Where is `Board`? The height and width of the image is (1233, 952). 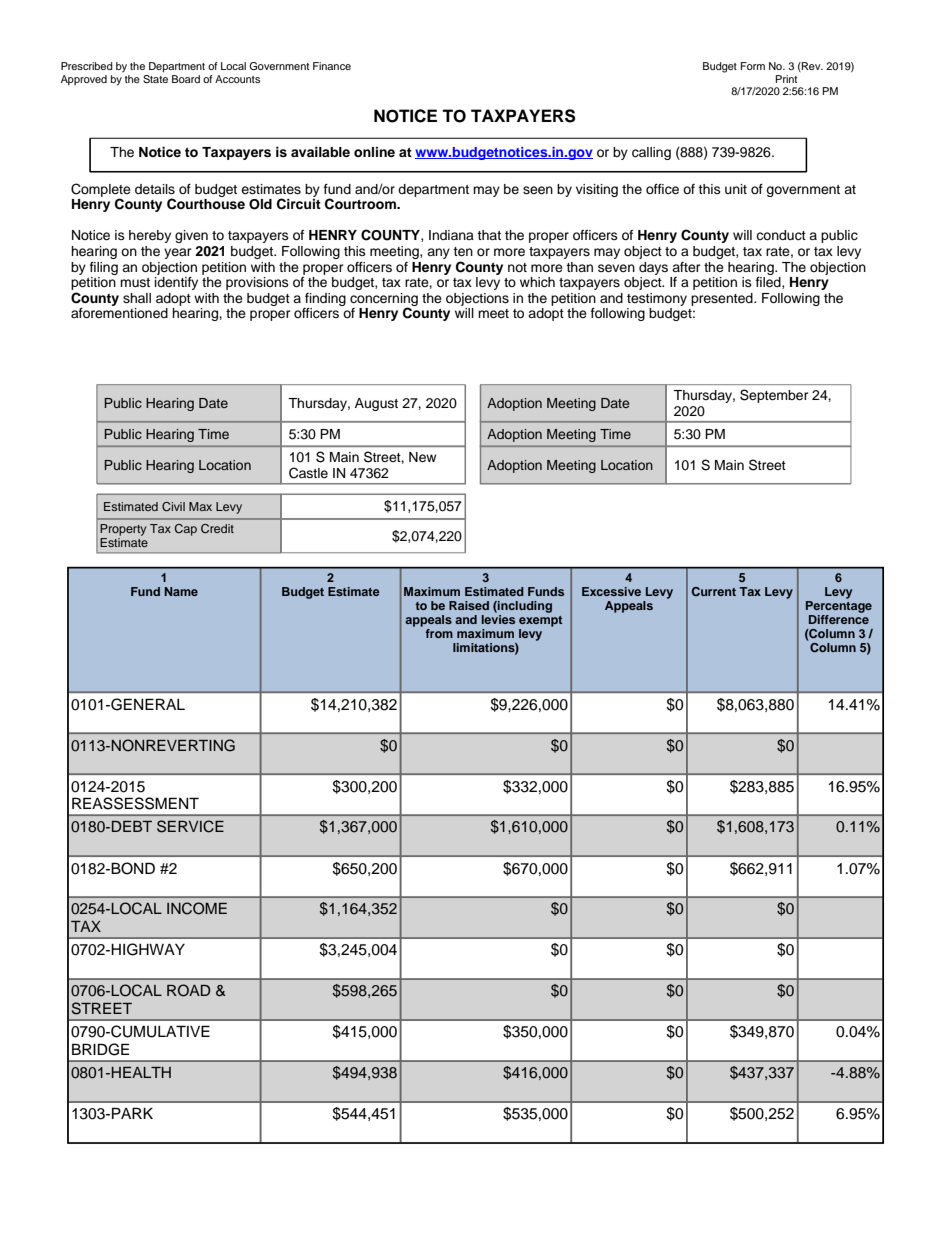
Board is located at coordinates (186, 79).
